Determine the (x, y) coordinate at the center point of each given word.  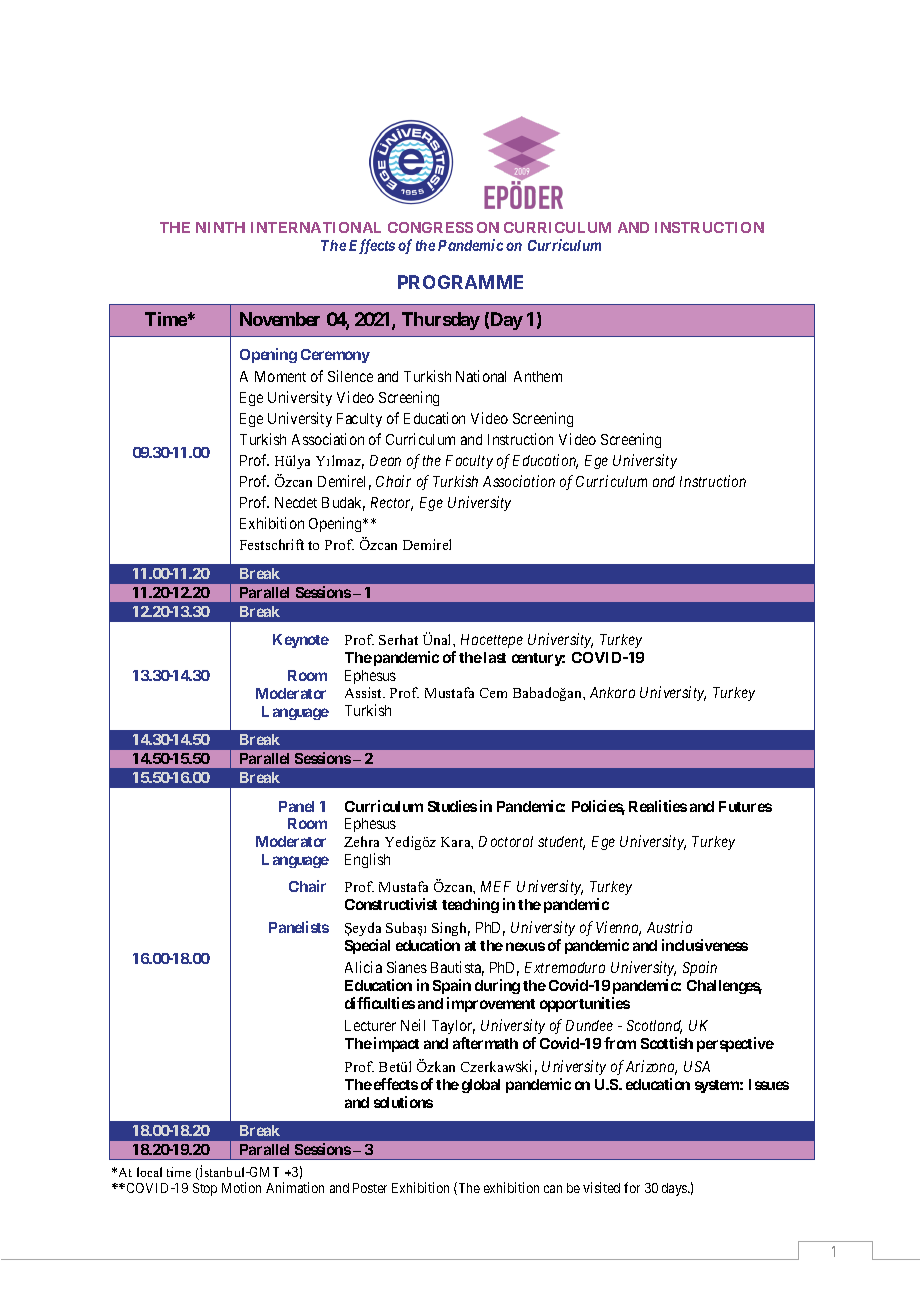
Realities (658, 806)
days (675, 1189)
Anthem (538, 376)
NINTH (220, 227)
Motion (241, 1187)
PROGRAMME (460, 282)
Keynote (301, 641)
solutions (403, 1102)
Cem (493, 693)
